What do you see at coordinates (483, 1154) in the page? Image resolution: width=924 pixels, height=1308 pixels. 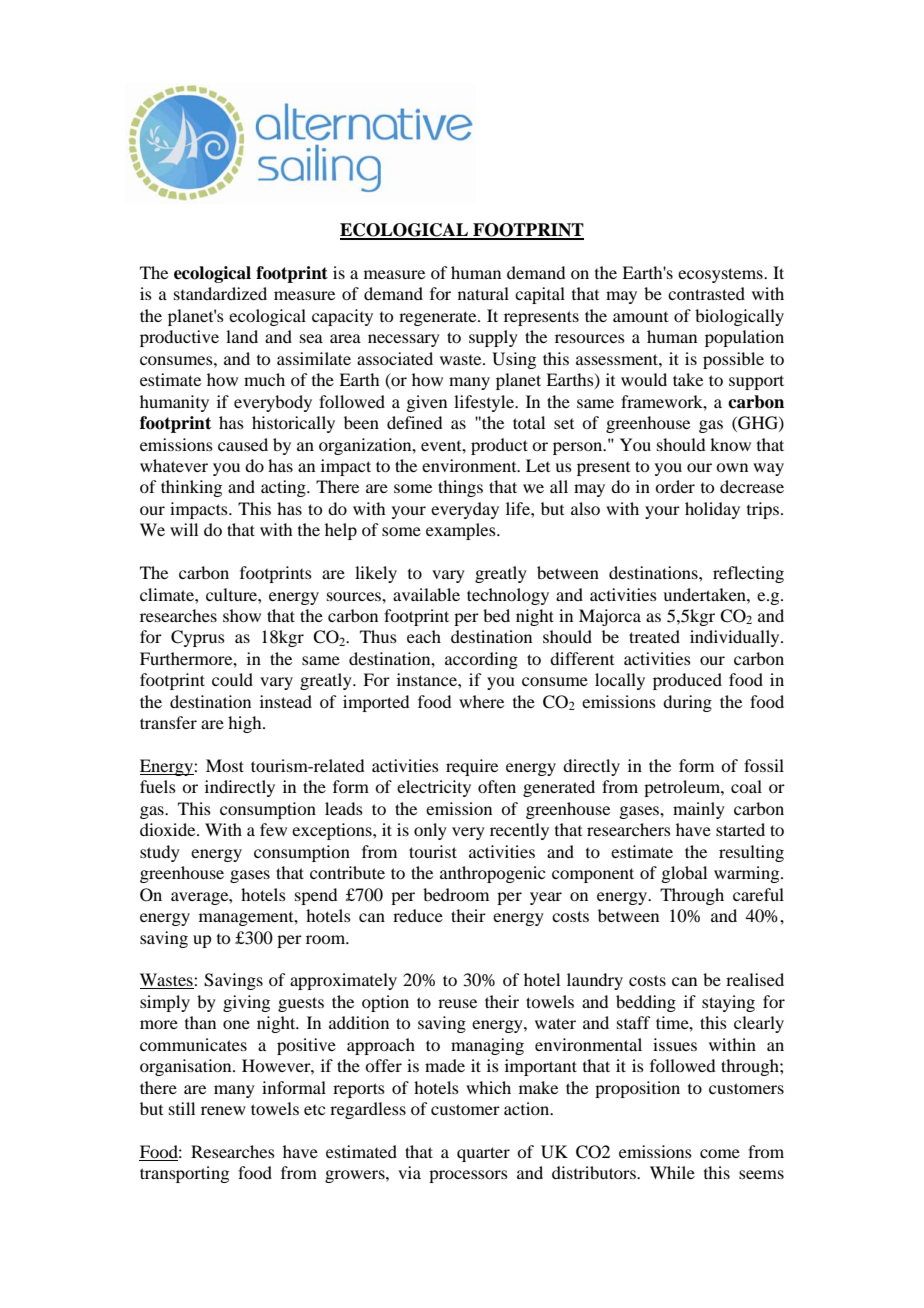 I see `quarter` at bounding box center [483, 1154].
